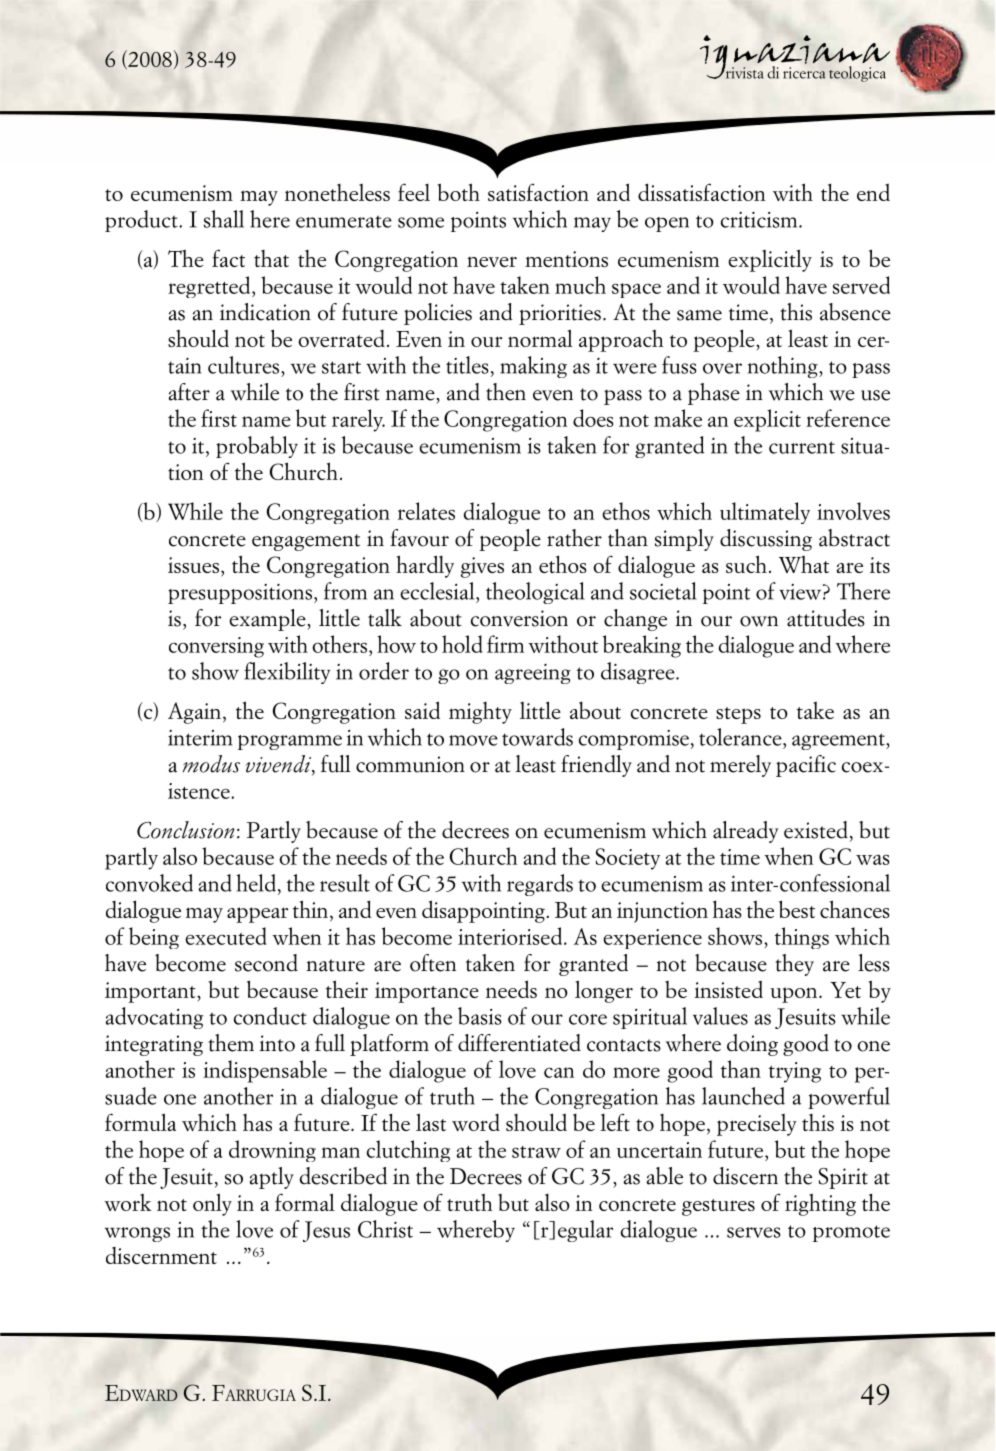  What do you see at coordinates (536, 1152) in the screenshot?
I see `straw` at bounding box center [536, 1152].
